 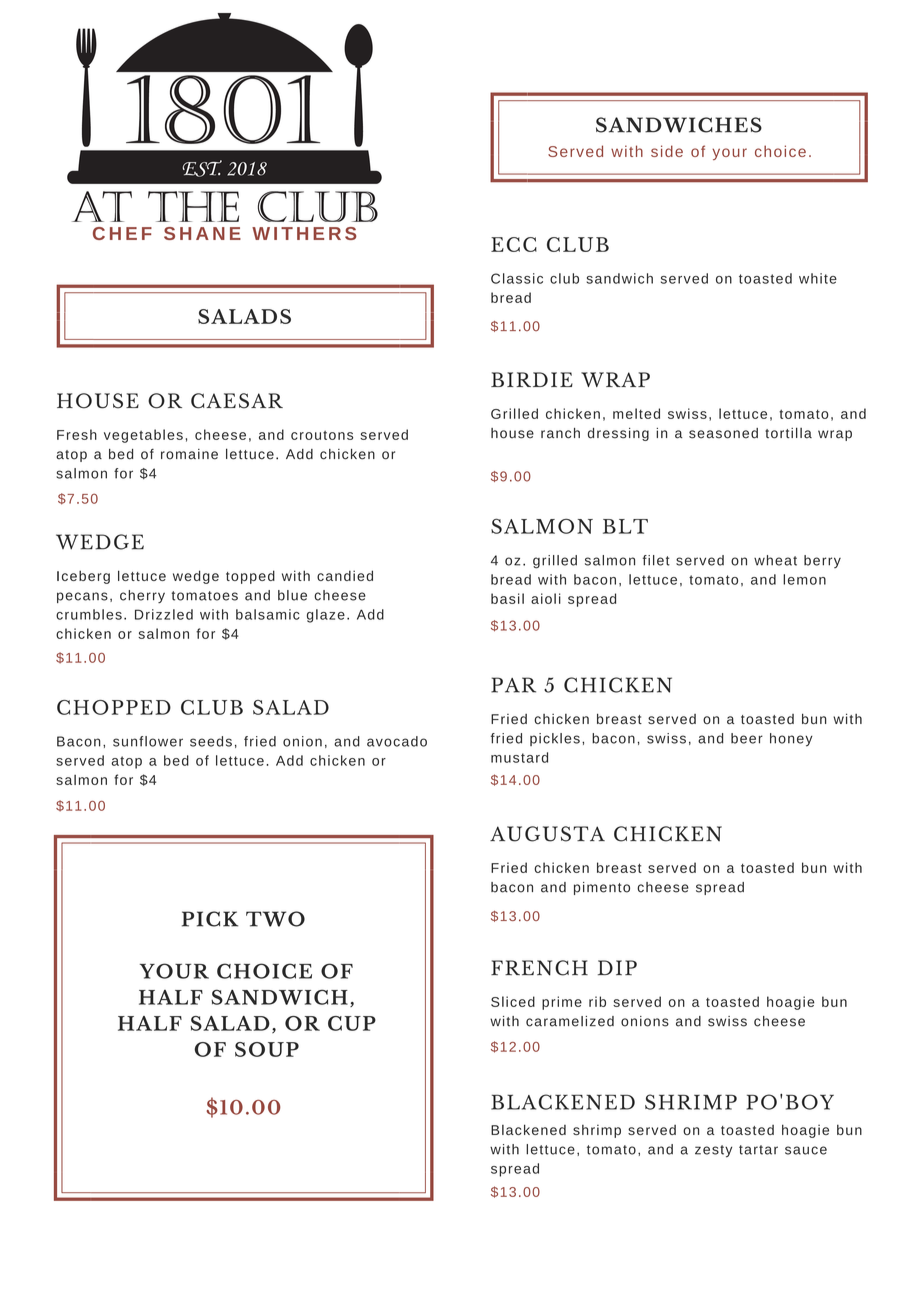 What do you see at coordinates (267, 1049) in the page?
I see `SOUP` at bounding box center [267, 1049].
